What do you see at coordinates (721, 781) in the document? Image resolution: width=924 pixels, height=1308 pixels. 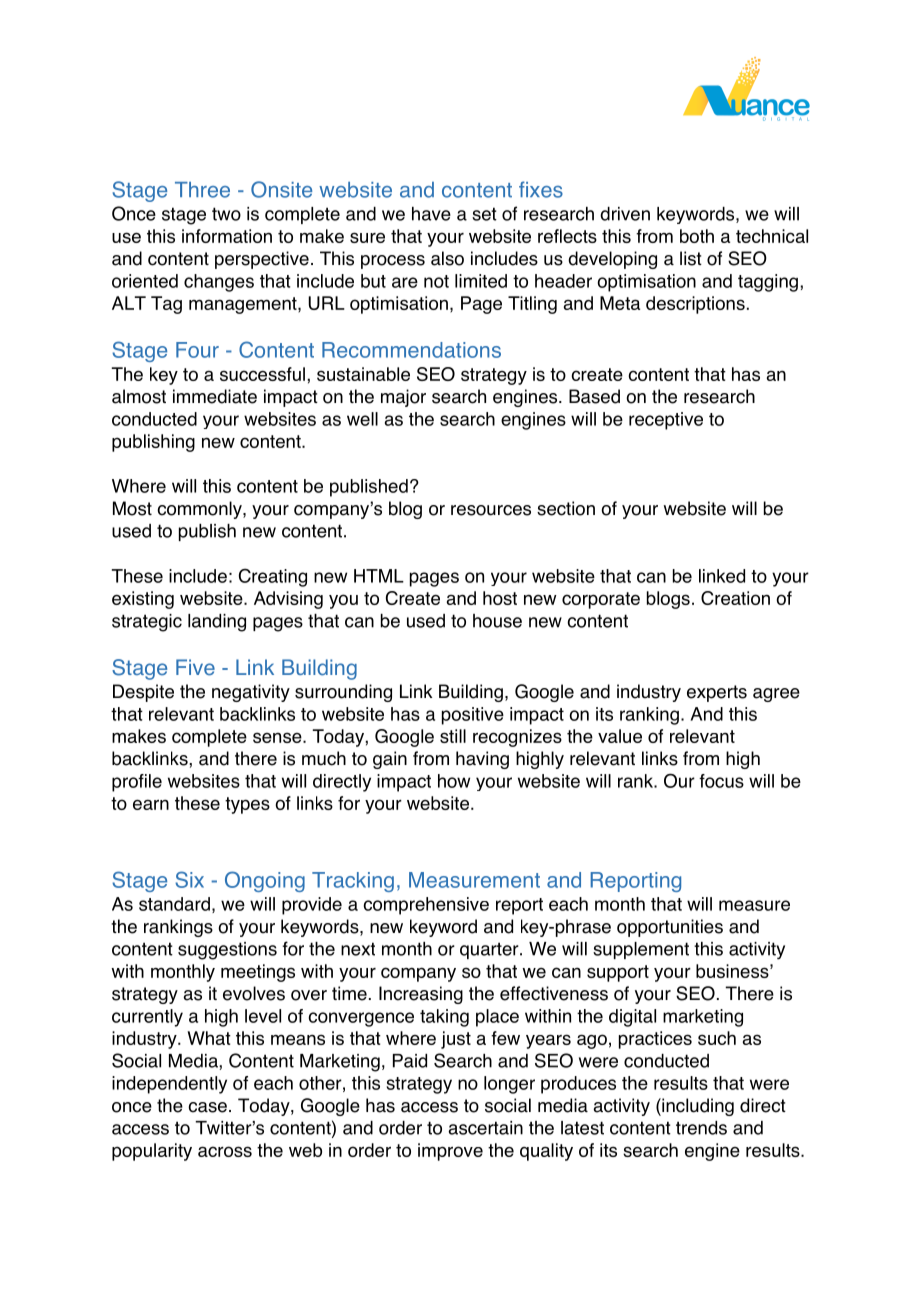 I see `focus` at bounding box center [721, 781].
